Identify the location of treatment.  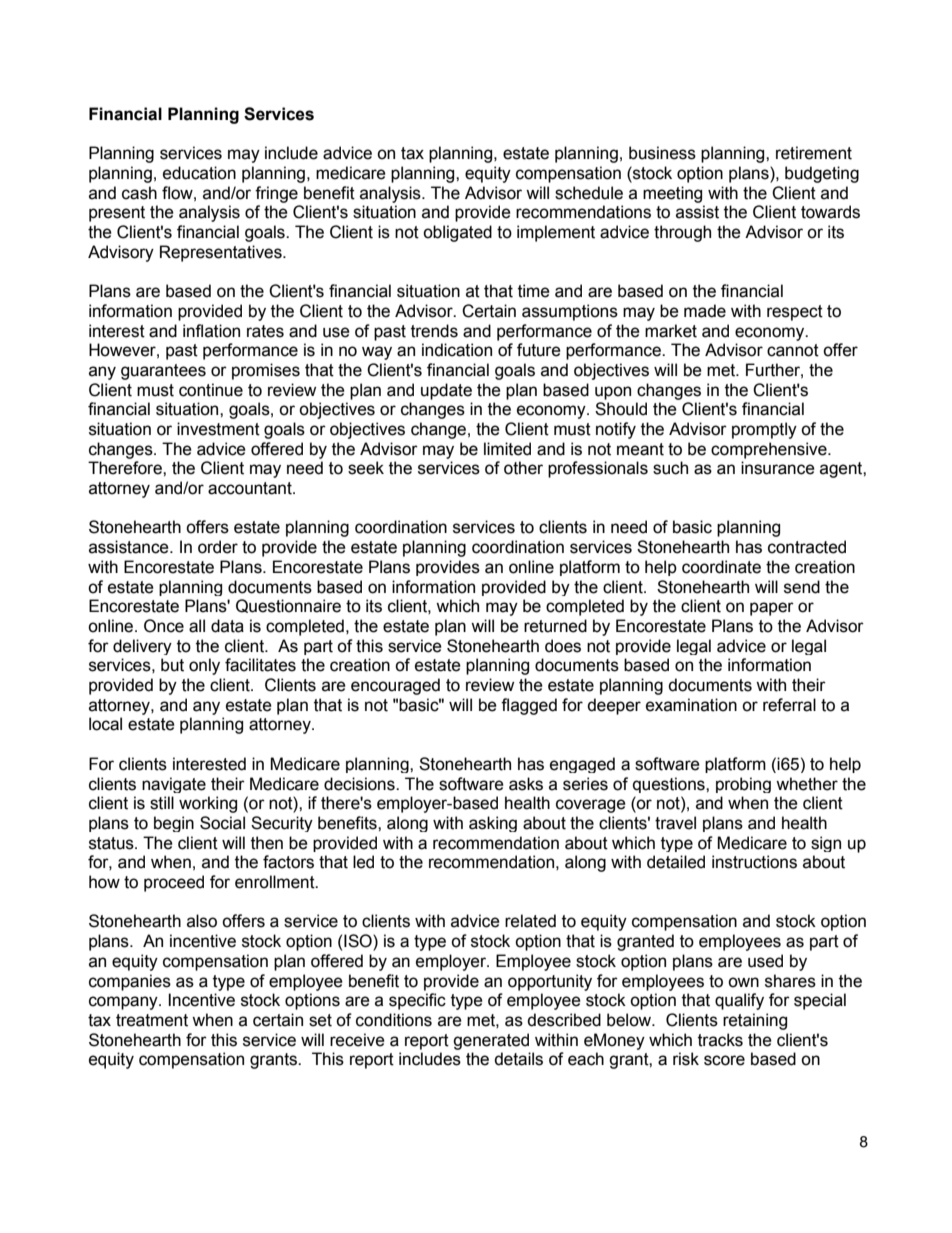
(152, 1020).
